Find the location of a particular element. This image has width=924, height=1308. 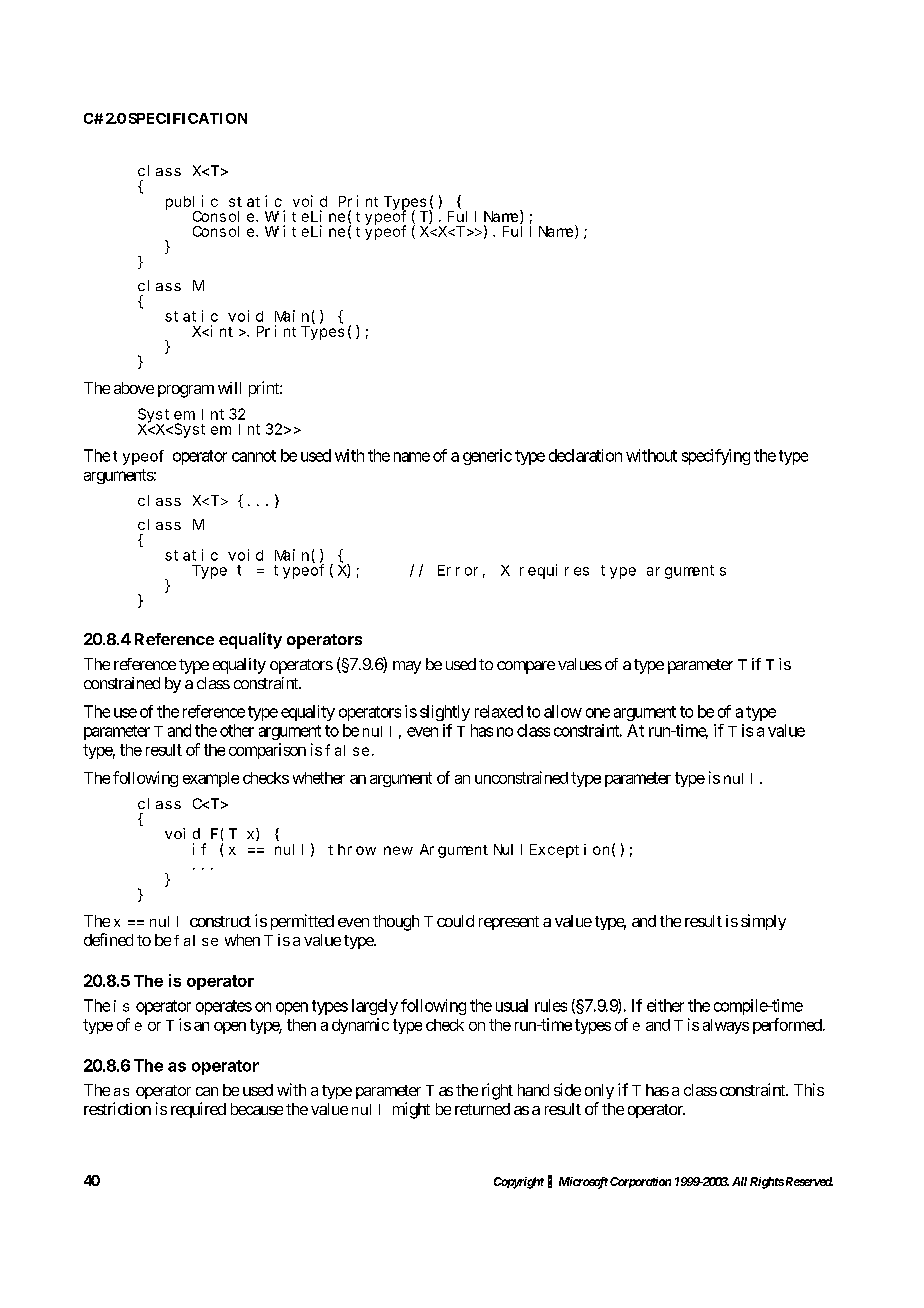

simply is located at coordinates (763, 922).
